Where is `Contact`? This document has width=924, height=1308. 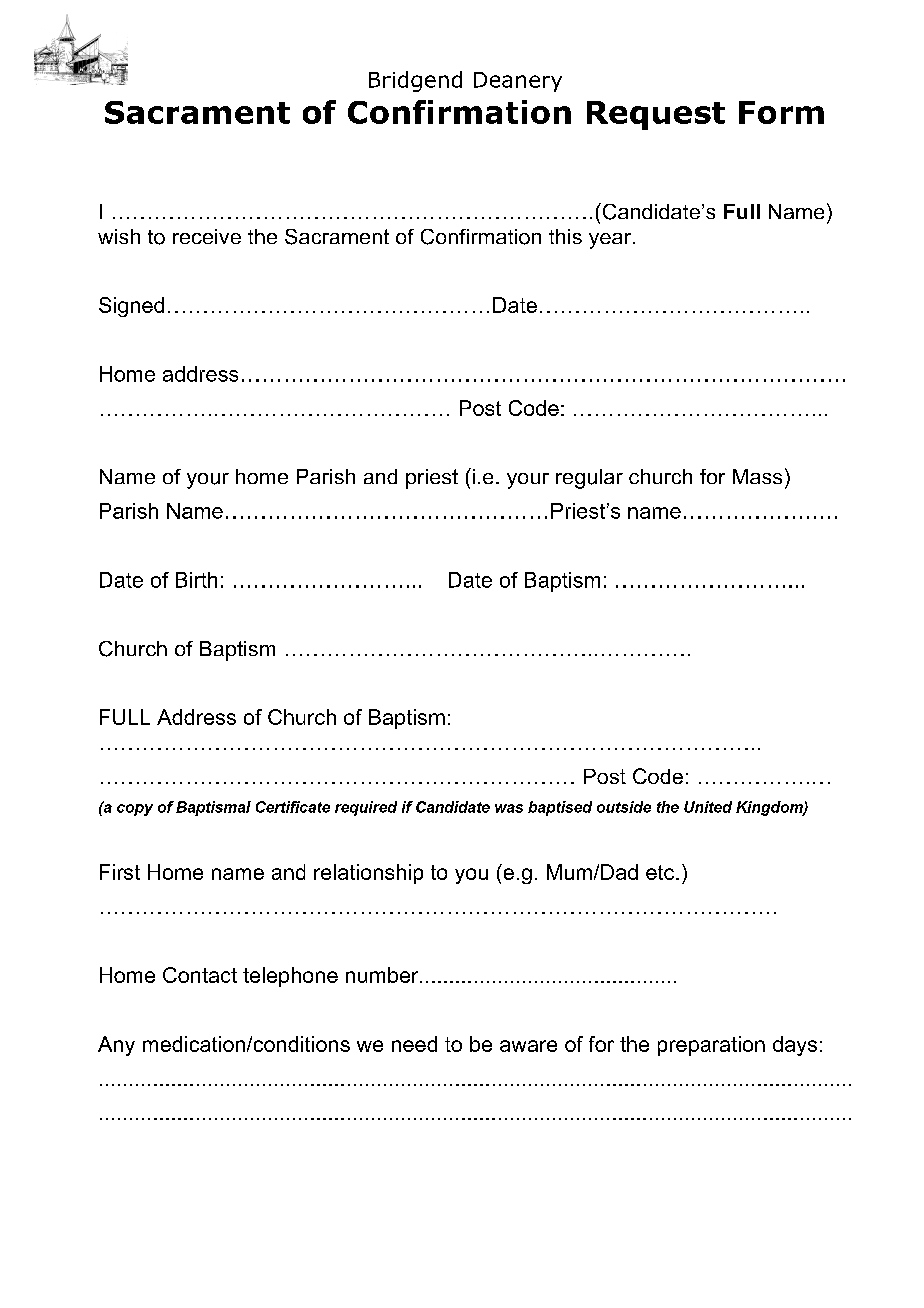
Contact is located at coordinates (200, 975).
